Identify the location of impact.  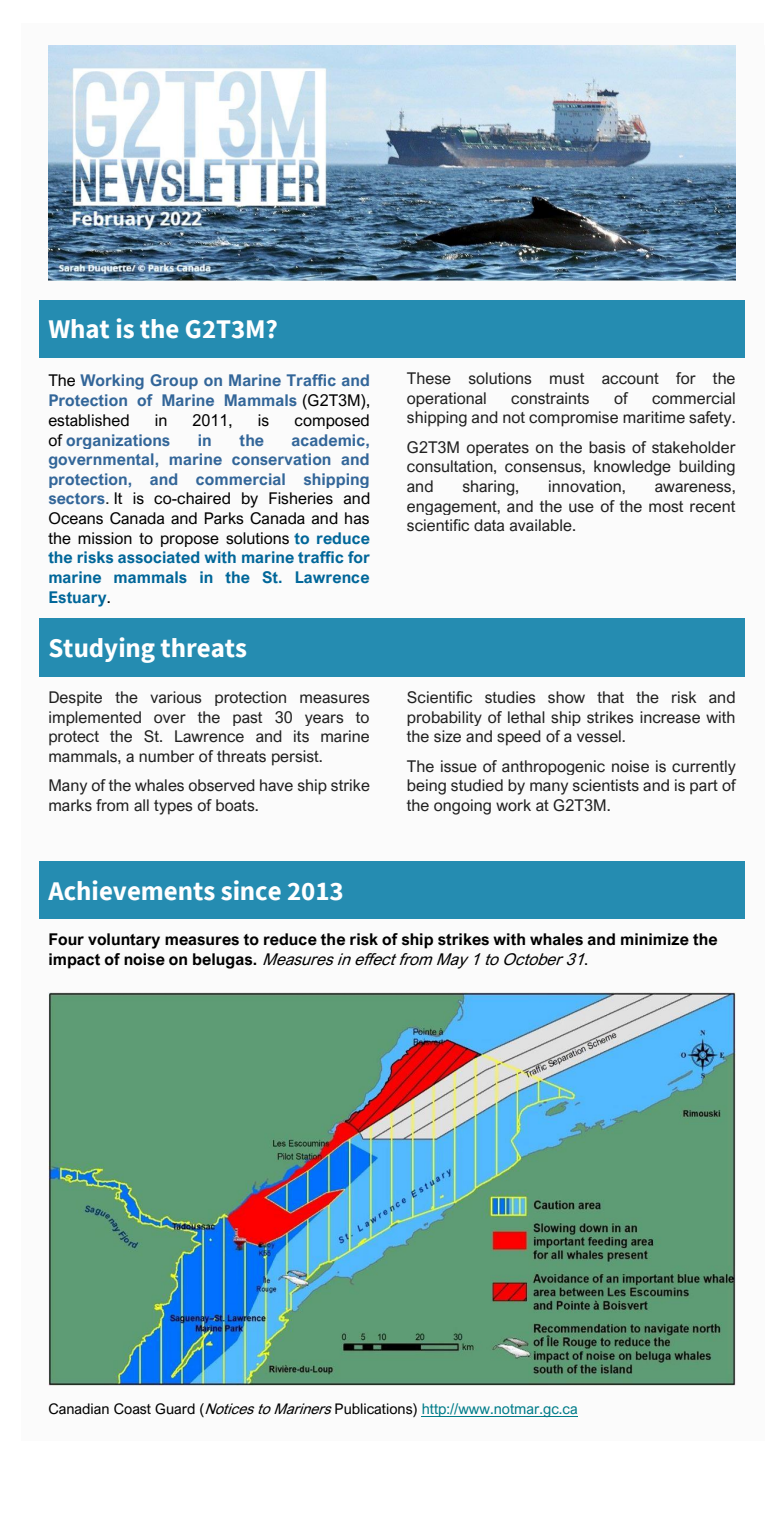
(74, 961).
